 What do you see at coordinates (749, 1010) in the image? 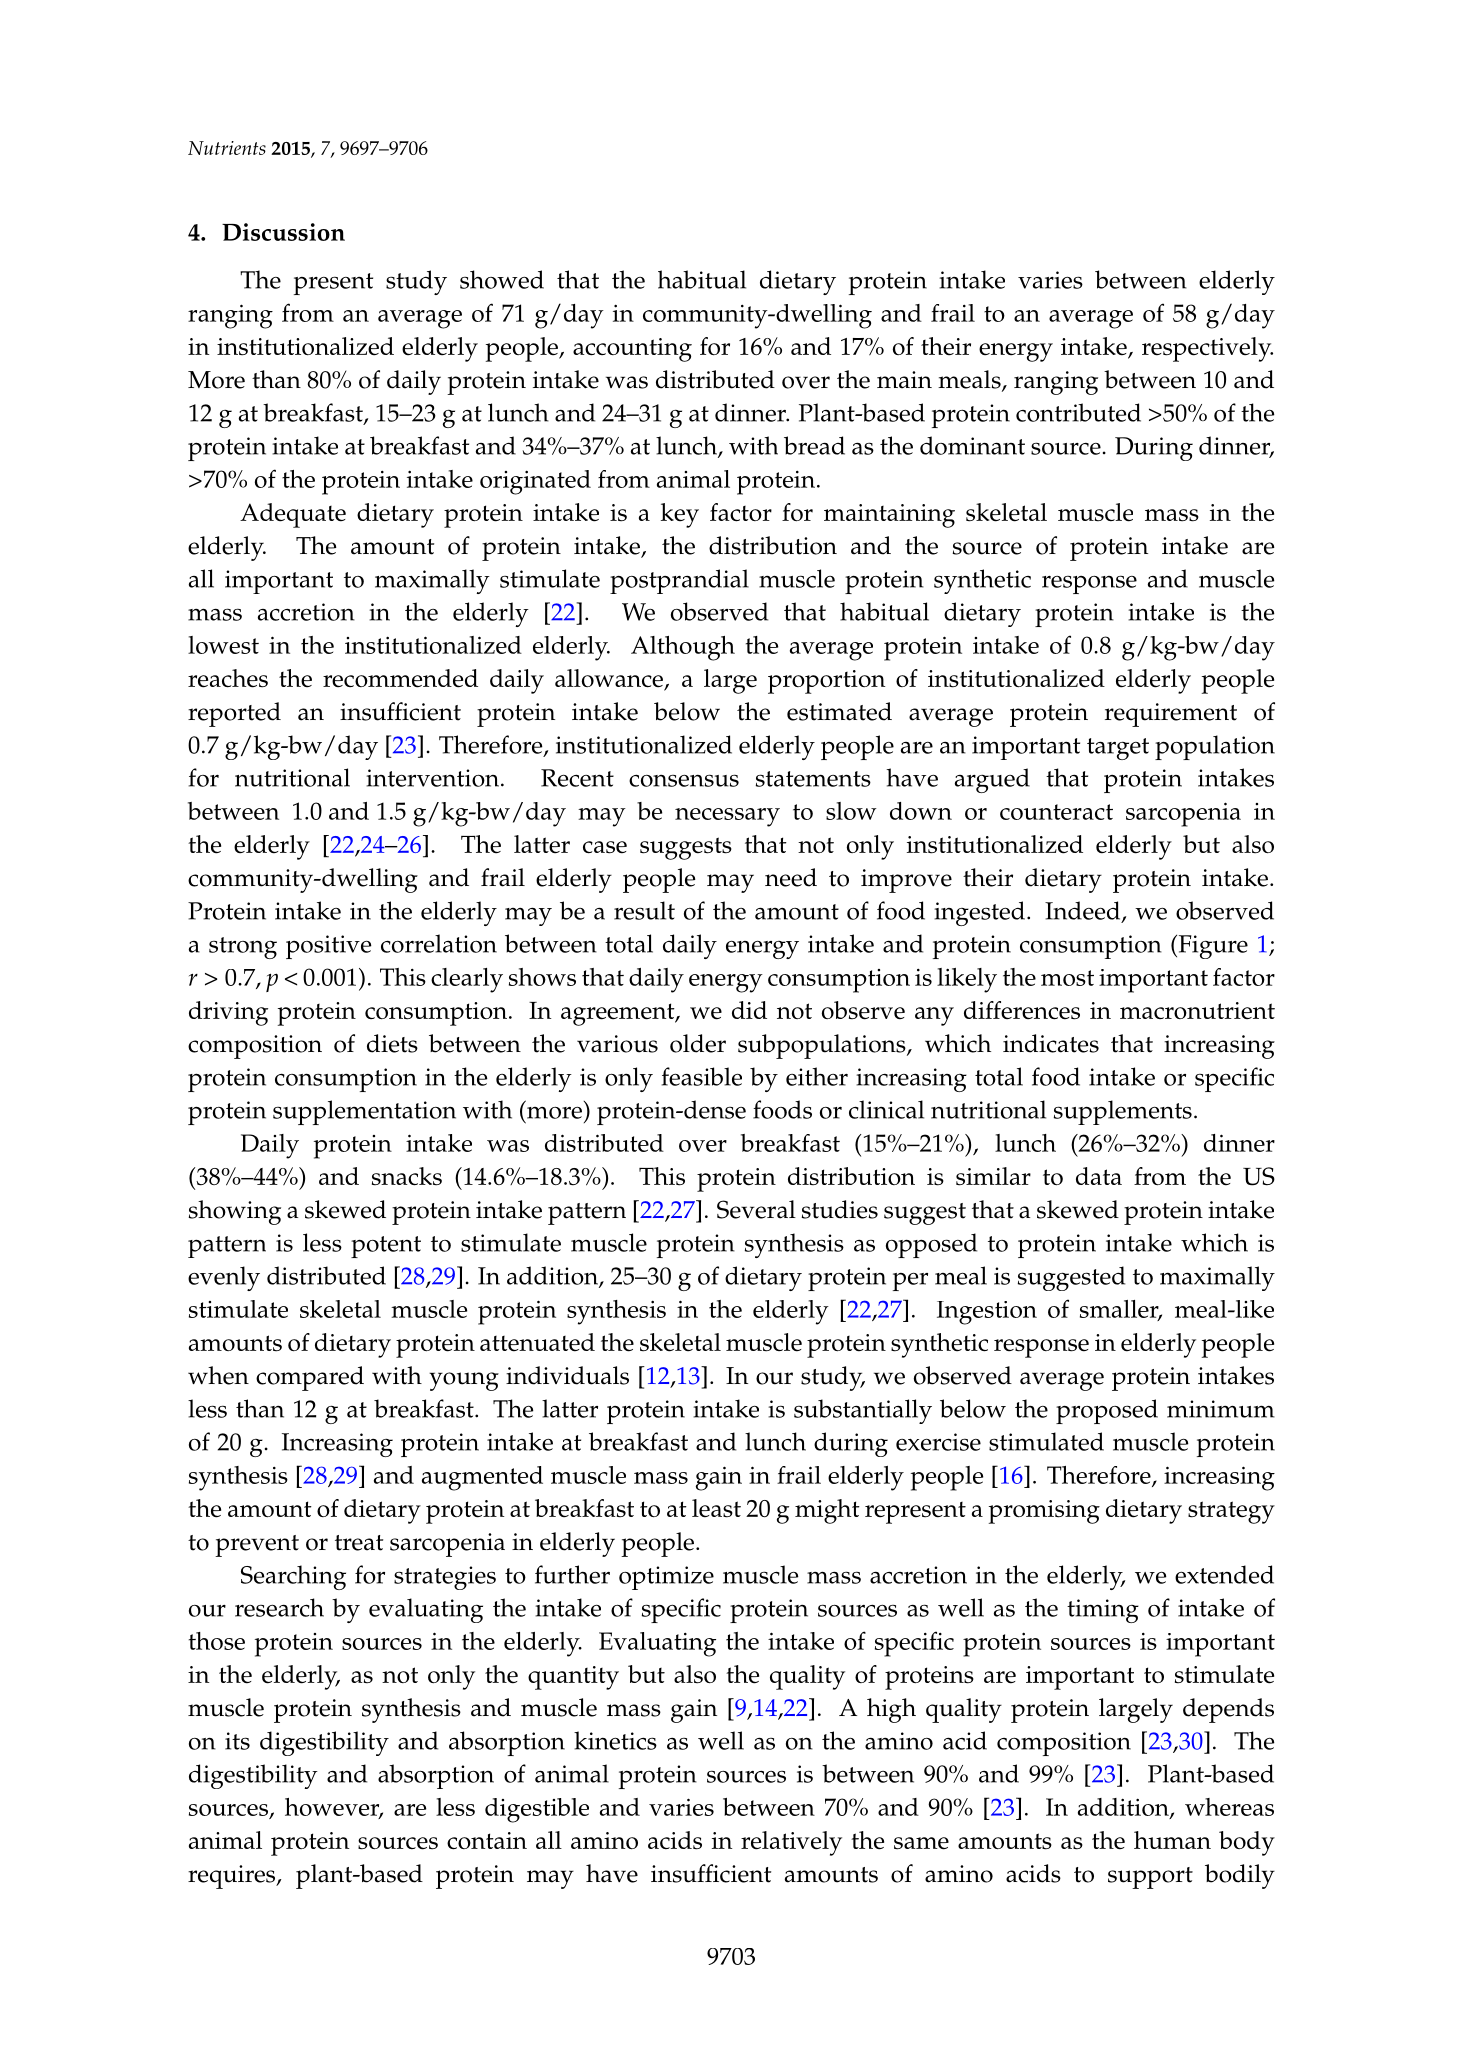
I see `did` at bounding box center [749, 1010].
